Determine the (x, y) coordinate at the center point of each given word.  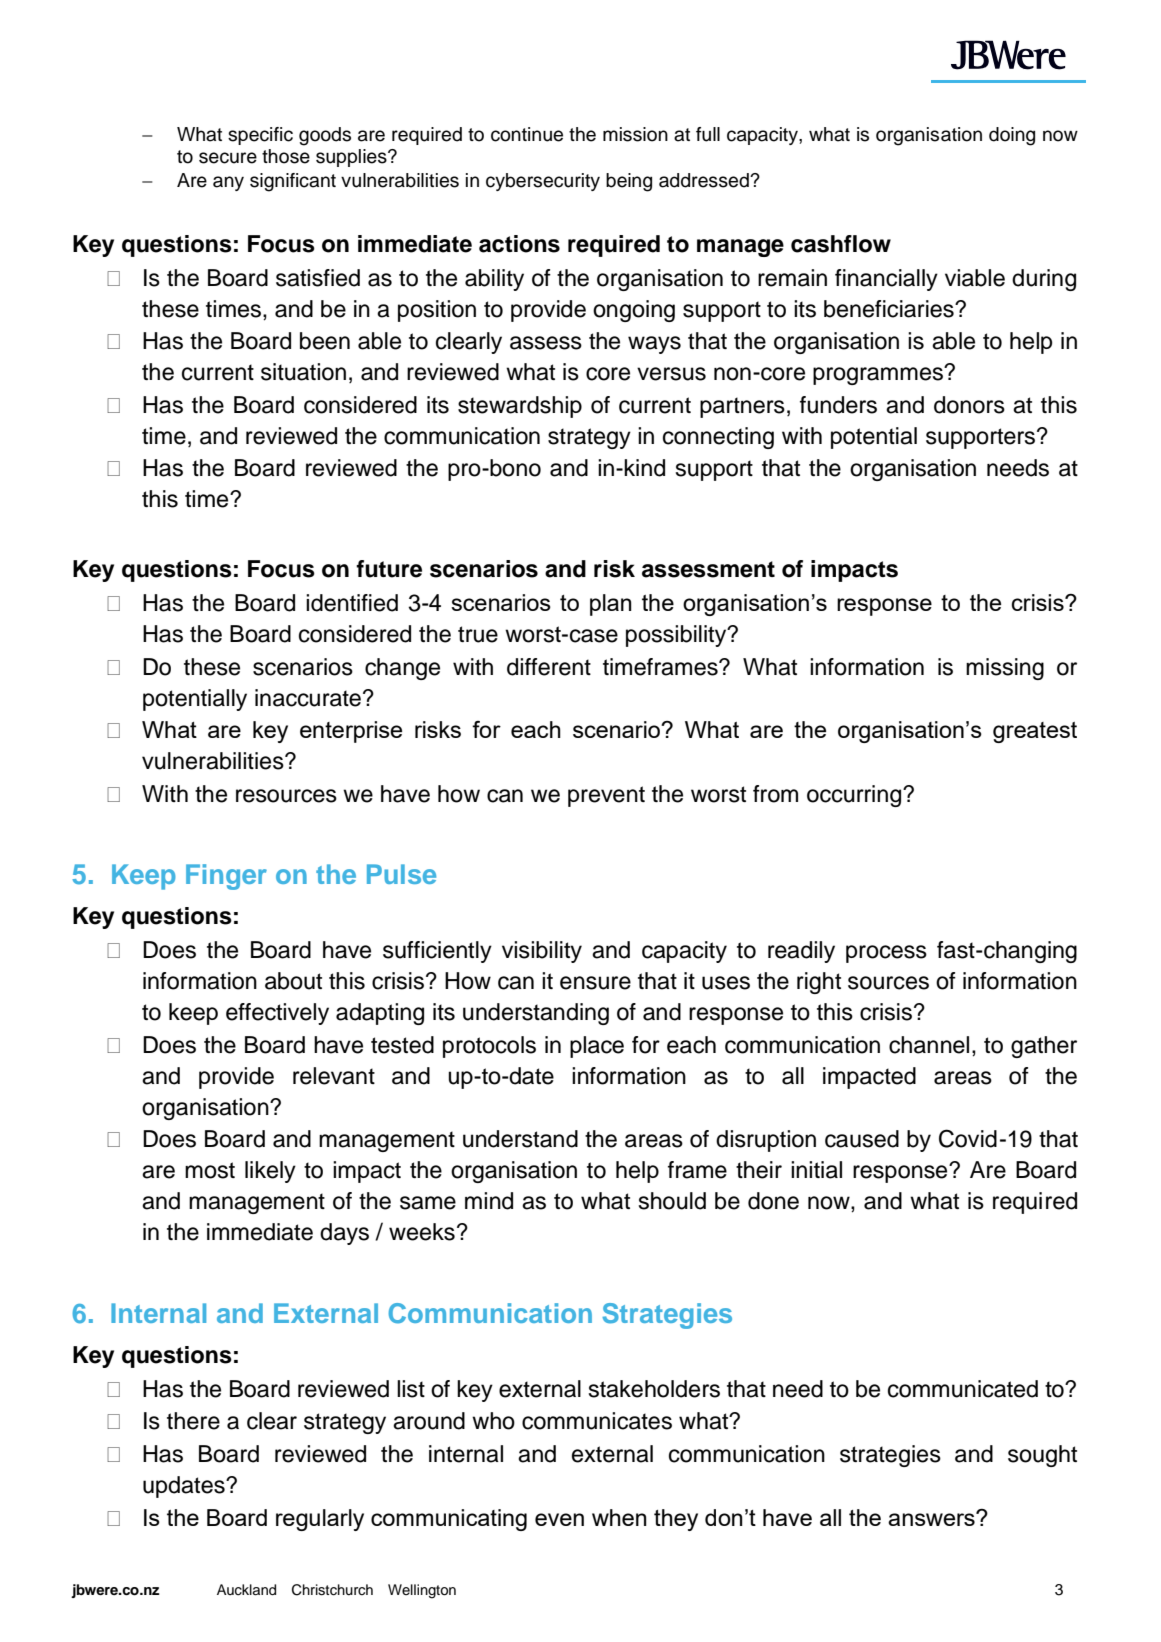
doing (1012, 136)
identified (352, 603)
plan (611, 605)
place (597, 1047)
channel (929, 1045)
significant (293, 182)
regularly (320, 1520)
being (629, 182)
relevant (334, 1076)
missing (1005, 669)
